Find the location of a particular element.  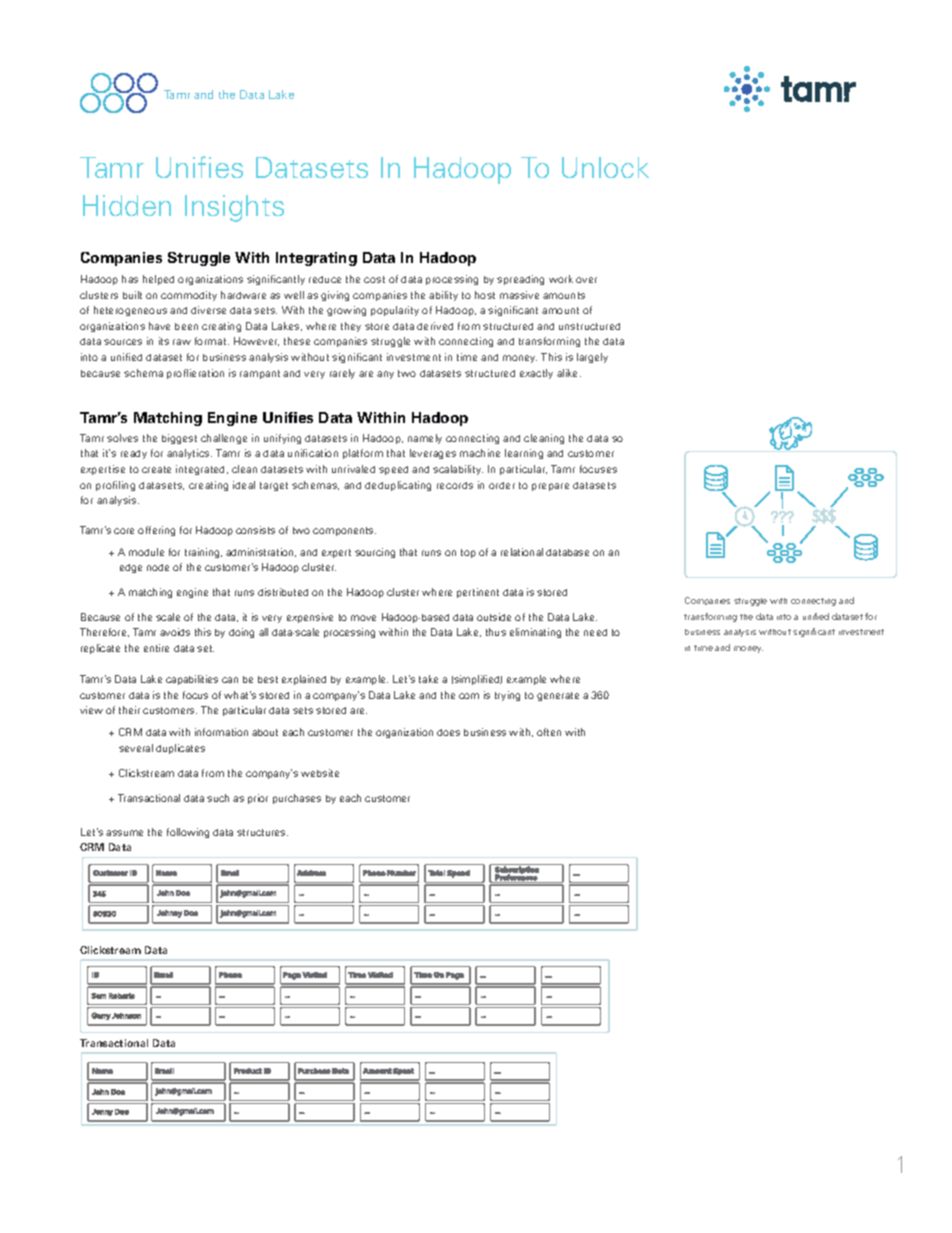

Integrating is located at coordinates (316, 259).
